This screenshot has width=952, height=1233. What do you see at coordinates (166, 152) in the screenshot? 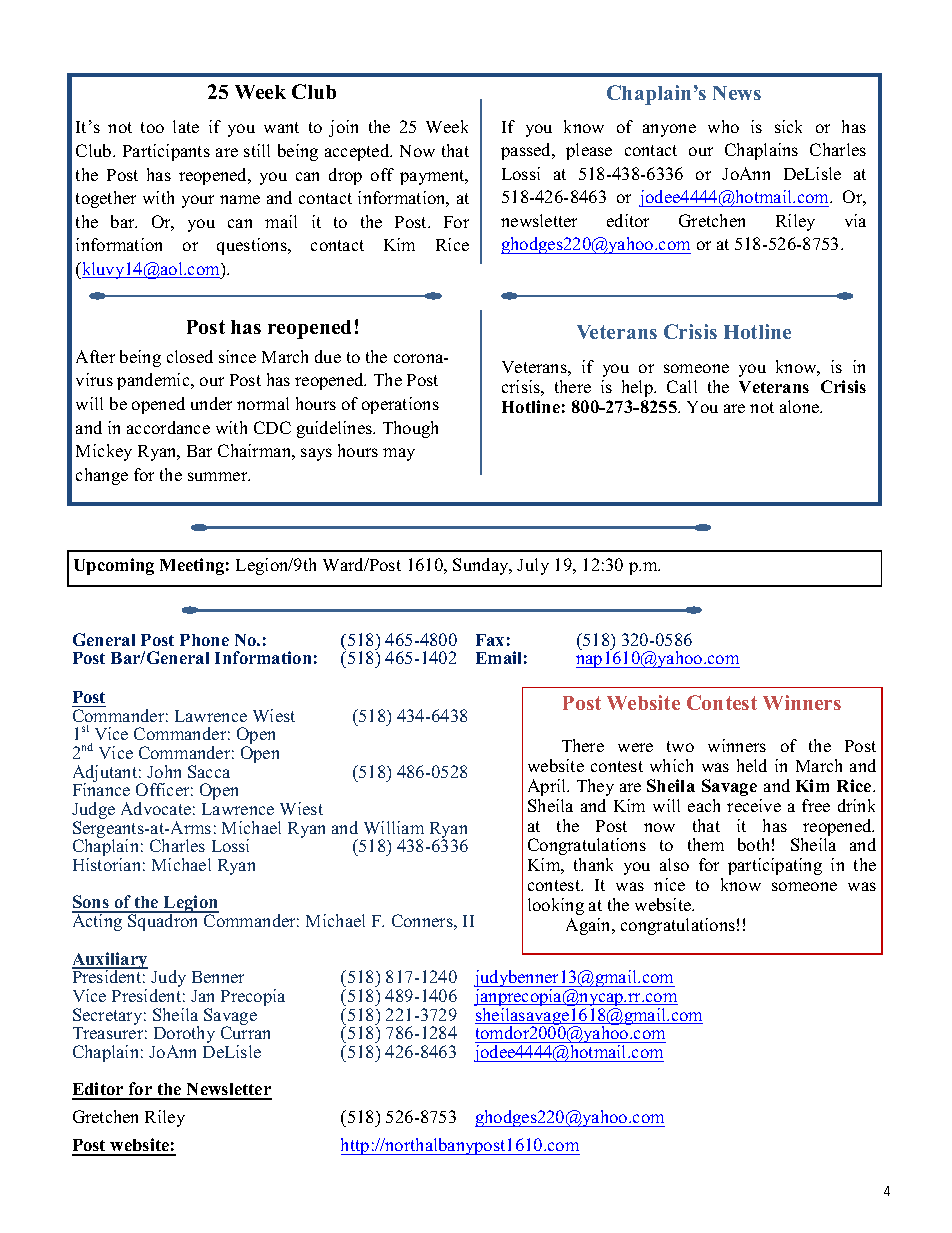
I see `Participants` at bounding box center [166, 152].
